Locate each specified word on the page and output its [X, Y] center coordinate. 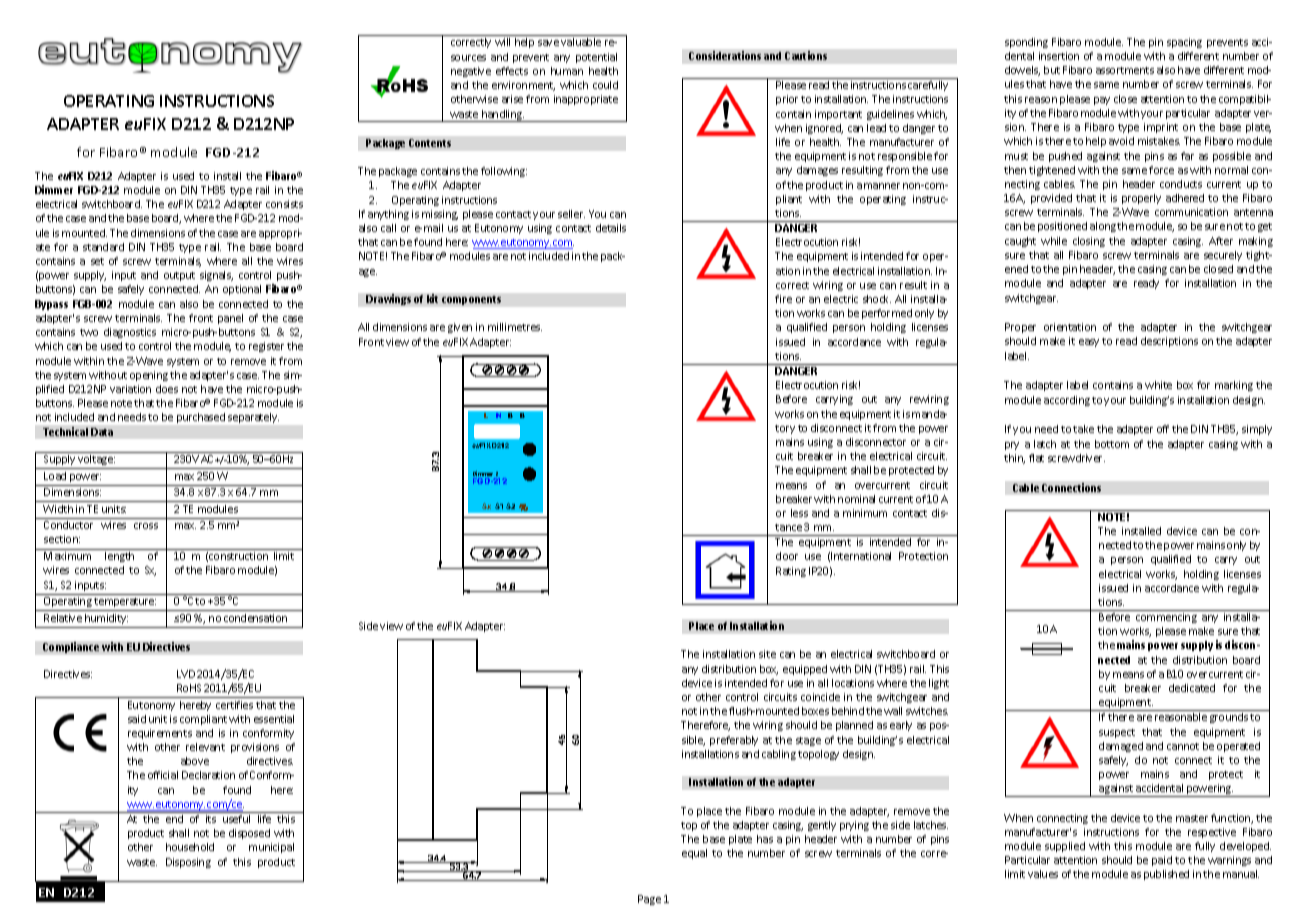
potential [596, 58]
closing [1089, 242]
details [611, 228]
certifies [234, 705]
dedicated [1192, 688]
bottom [1112, 444]
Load [55, 476]
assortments [1125, 70]
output [179, 276]
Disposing [188, 863]
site [767, 654]
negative [471, 72]
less [799, 513]
